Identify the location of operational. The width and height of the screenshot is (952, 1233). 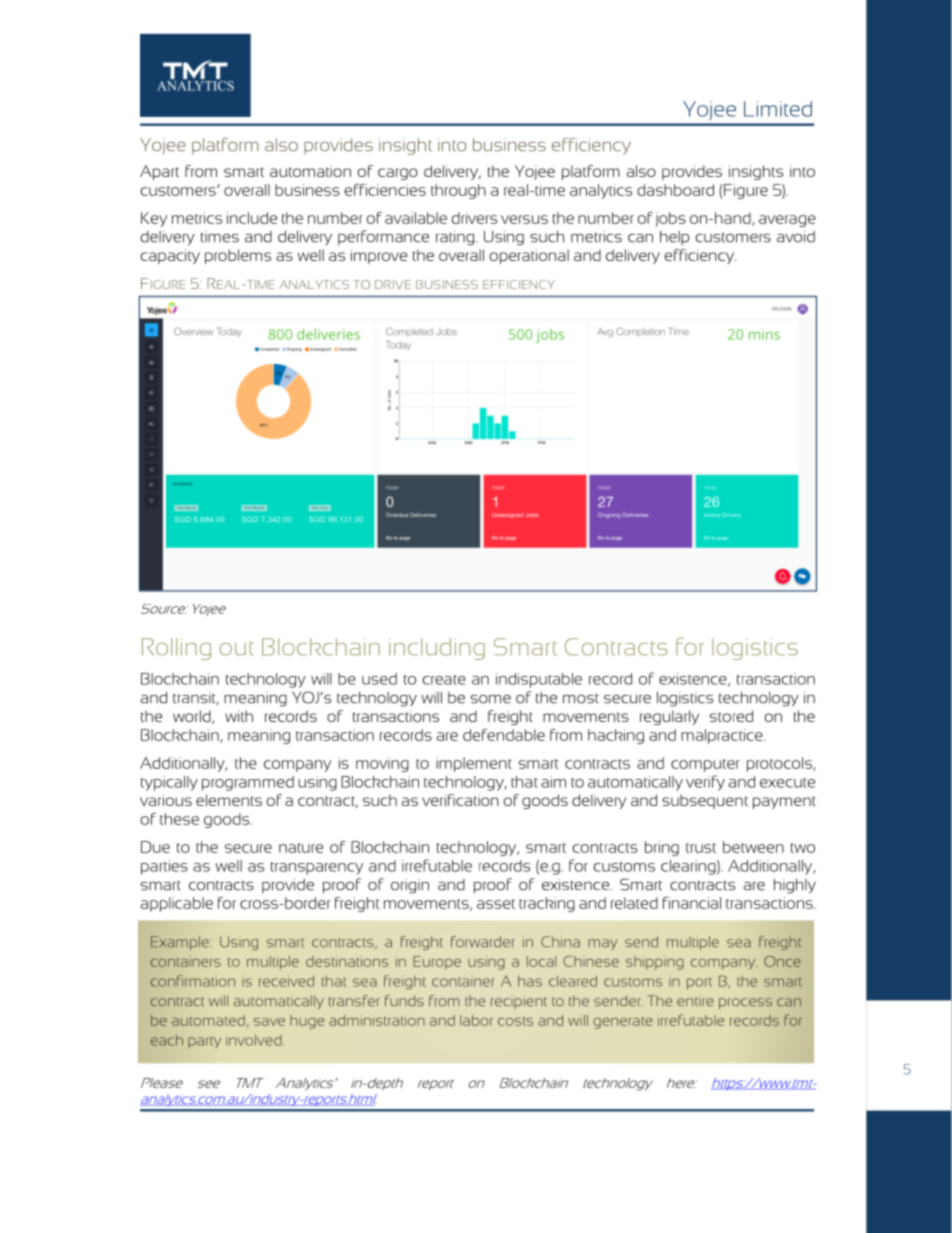
(529, 256).
